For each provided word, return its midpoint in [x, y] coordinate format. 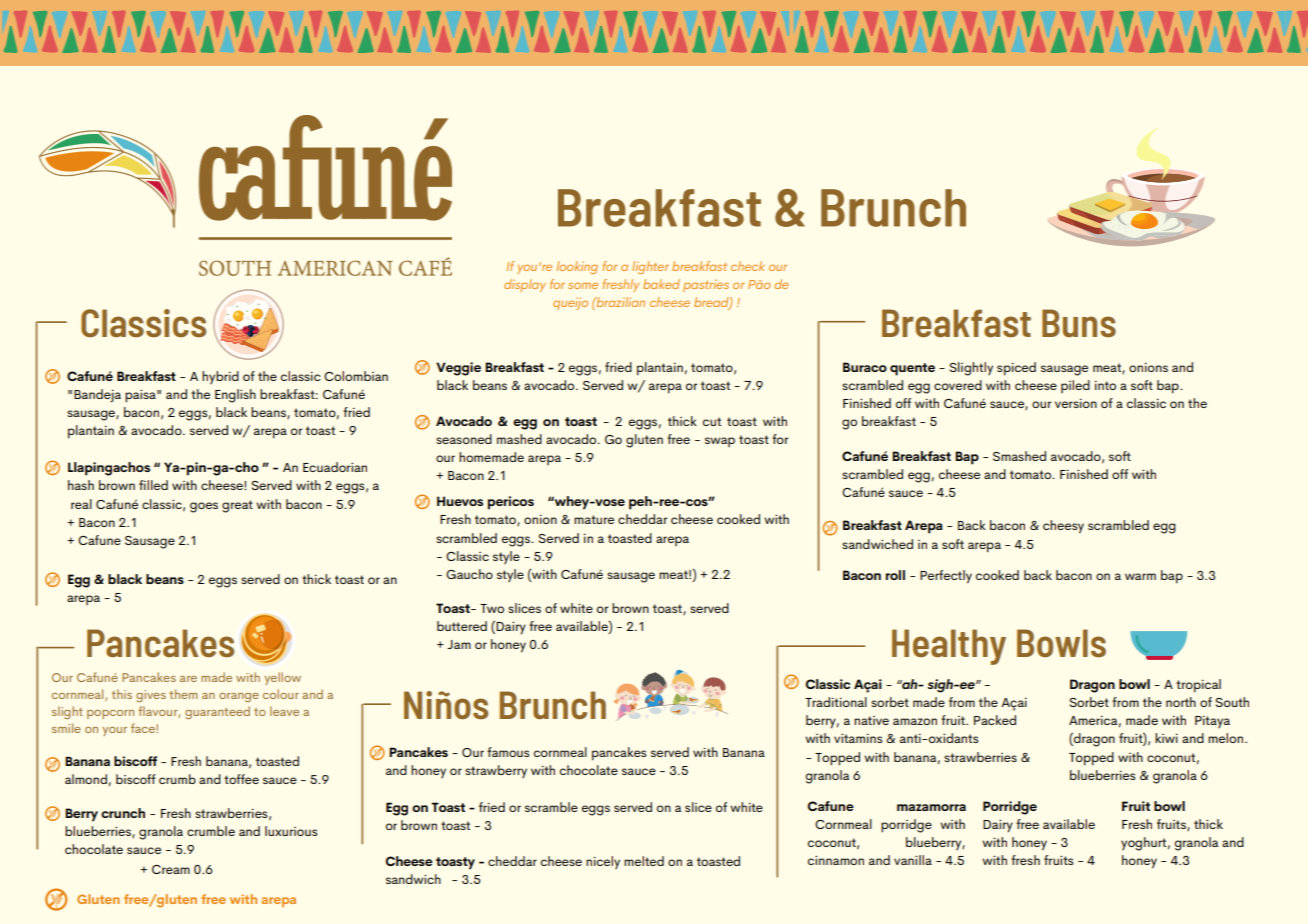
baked [661, 284]
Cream [171, 869]
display [525, 285]
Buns [1079, 323]
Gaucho [469, 574]
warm [1140, 576]
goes [204, 507]
